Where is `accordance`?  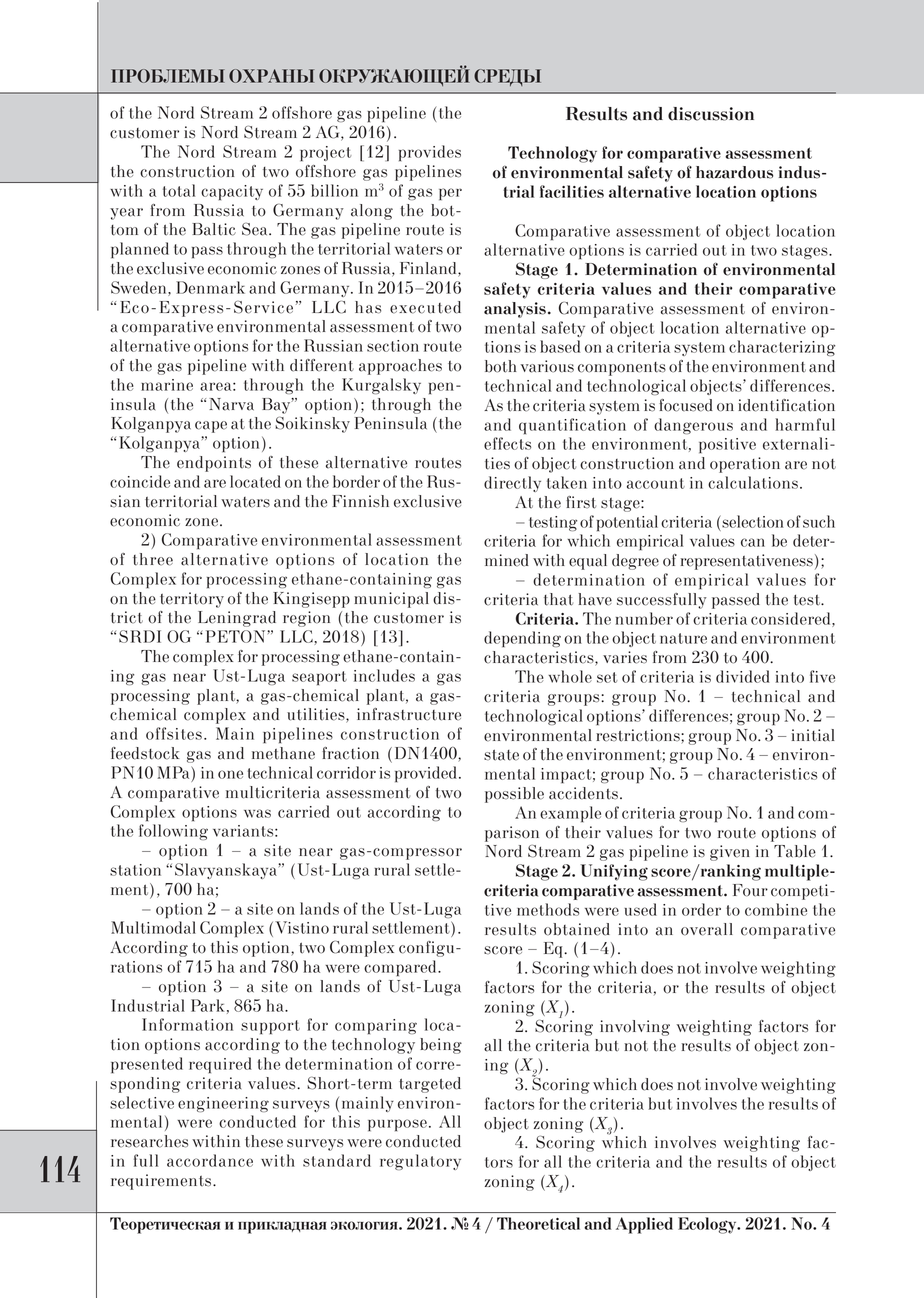
accordance is located at coordinates (210, 1160).
